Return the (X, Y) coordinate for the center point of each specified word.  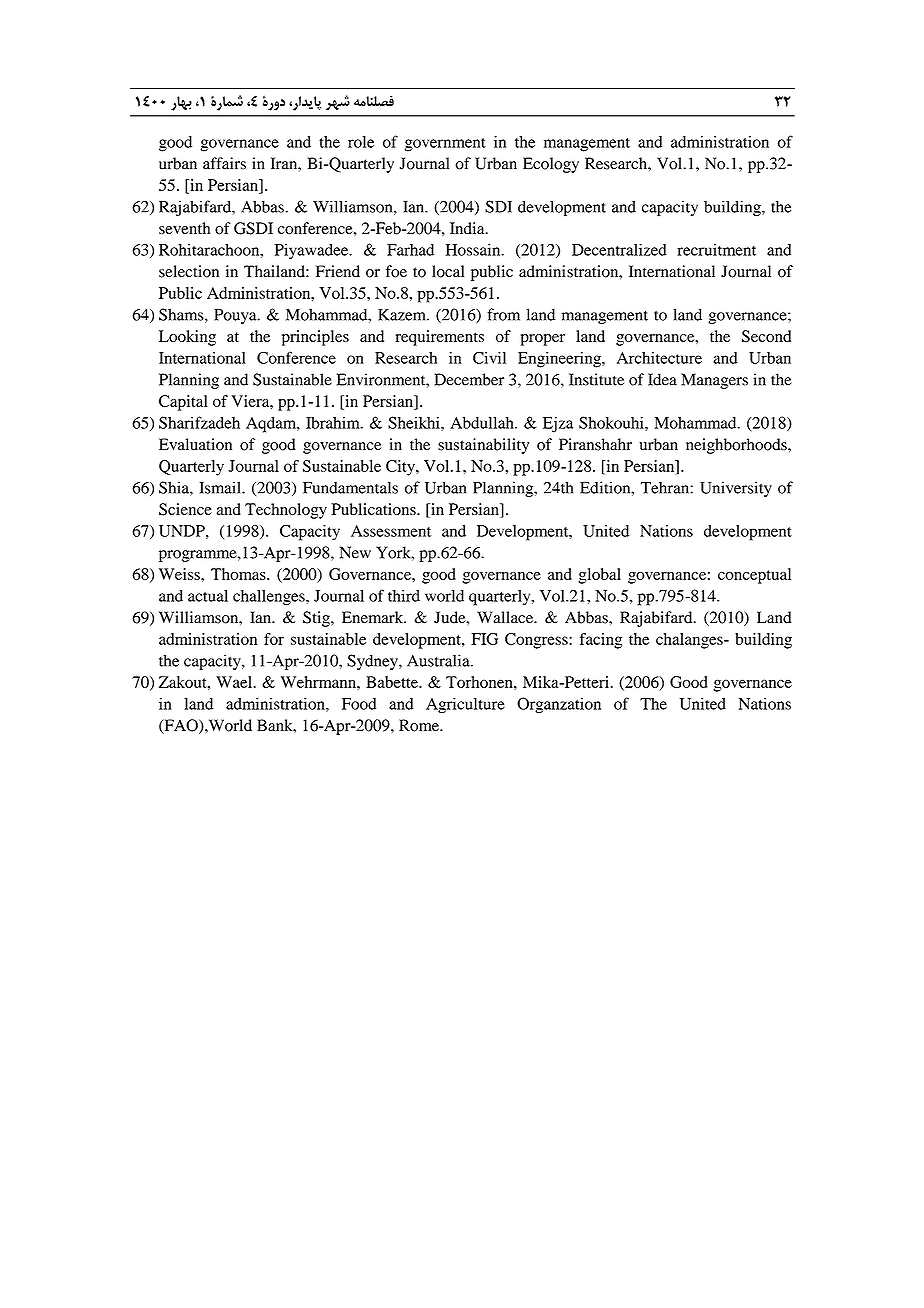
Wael (235, 682)
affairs (224, 163)
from (503, 314)
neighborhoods (737, 446)
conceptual (754, 576)
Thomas (239, 574)
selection (189, 271)
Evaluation (195, 444)
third (404, 595)
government (445, 145)
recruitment (716, 249)
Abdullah (483, 423)
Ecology (551, 165)
